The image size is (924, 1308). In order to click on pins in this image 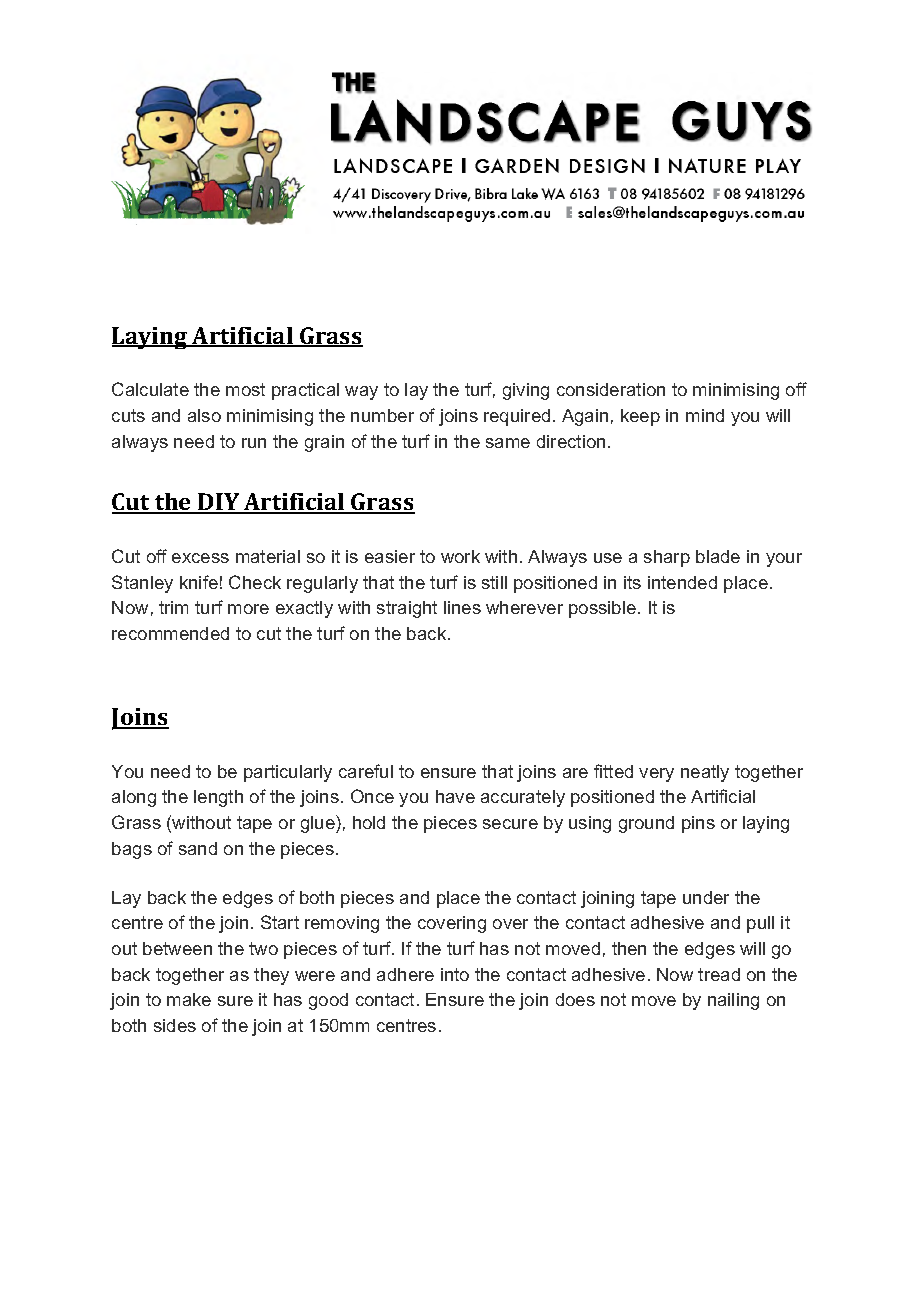, I will do `click(698, 824)`.
